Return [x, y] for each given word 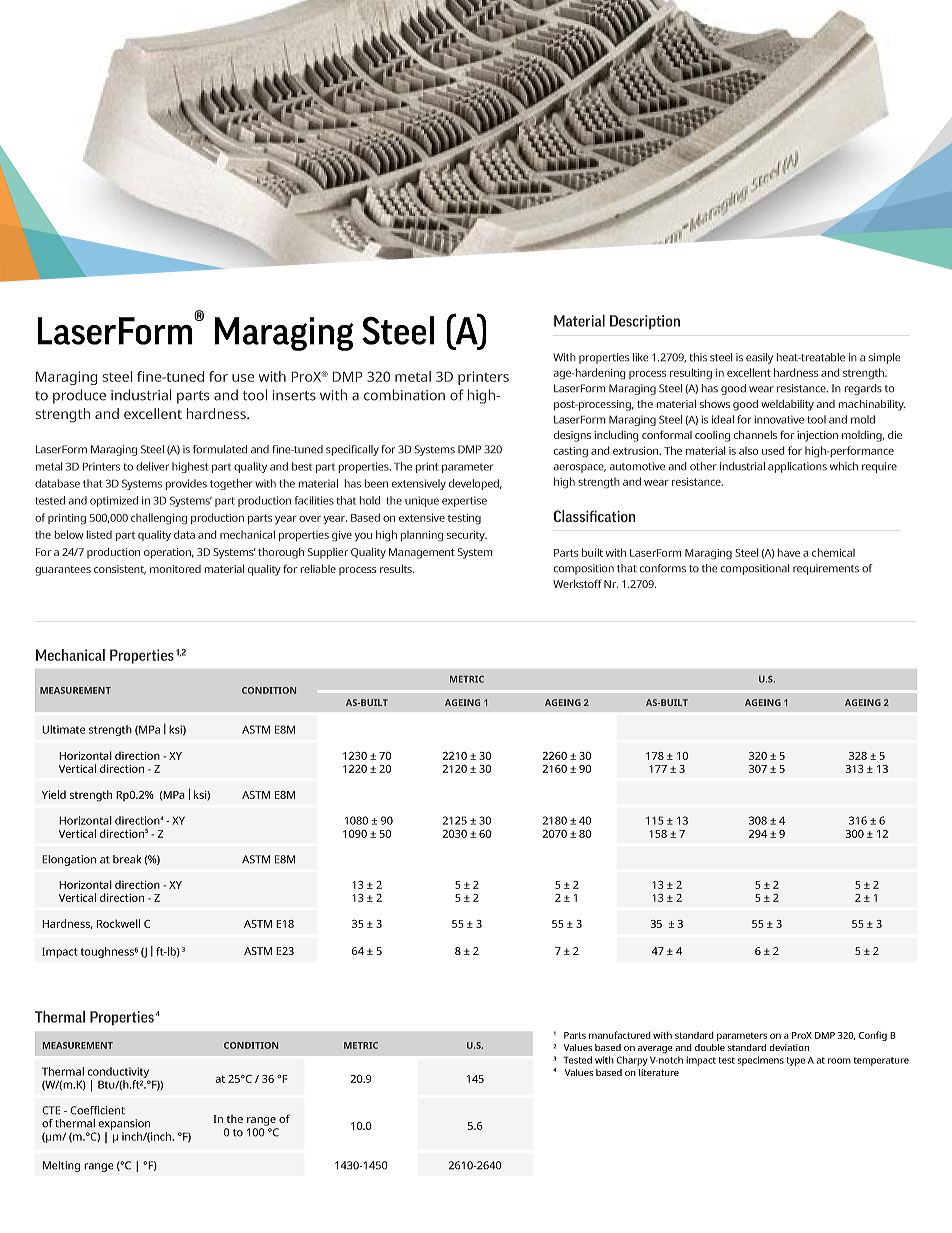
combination [404, 395]
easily [759, 358]
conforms [663, 568]
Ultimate [63, 729]
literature [659, 1072]
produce [79, 396]
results [397, 569]
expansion [125, 1126]
